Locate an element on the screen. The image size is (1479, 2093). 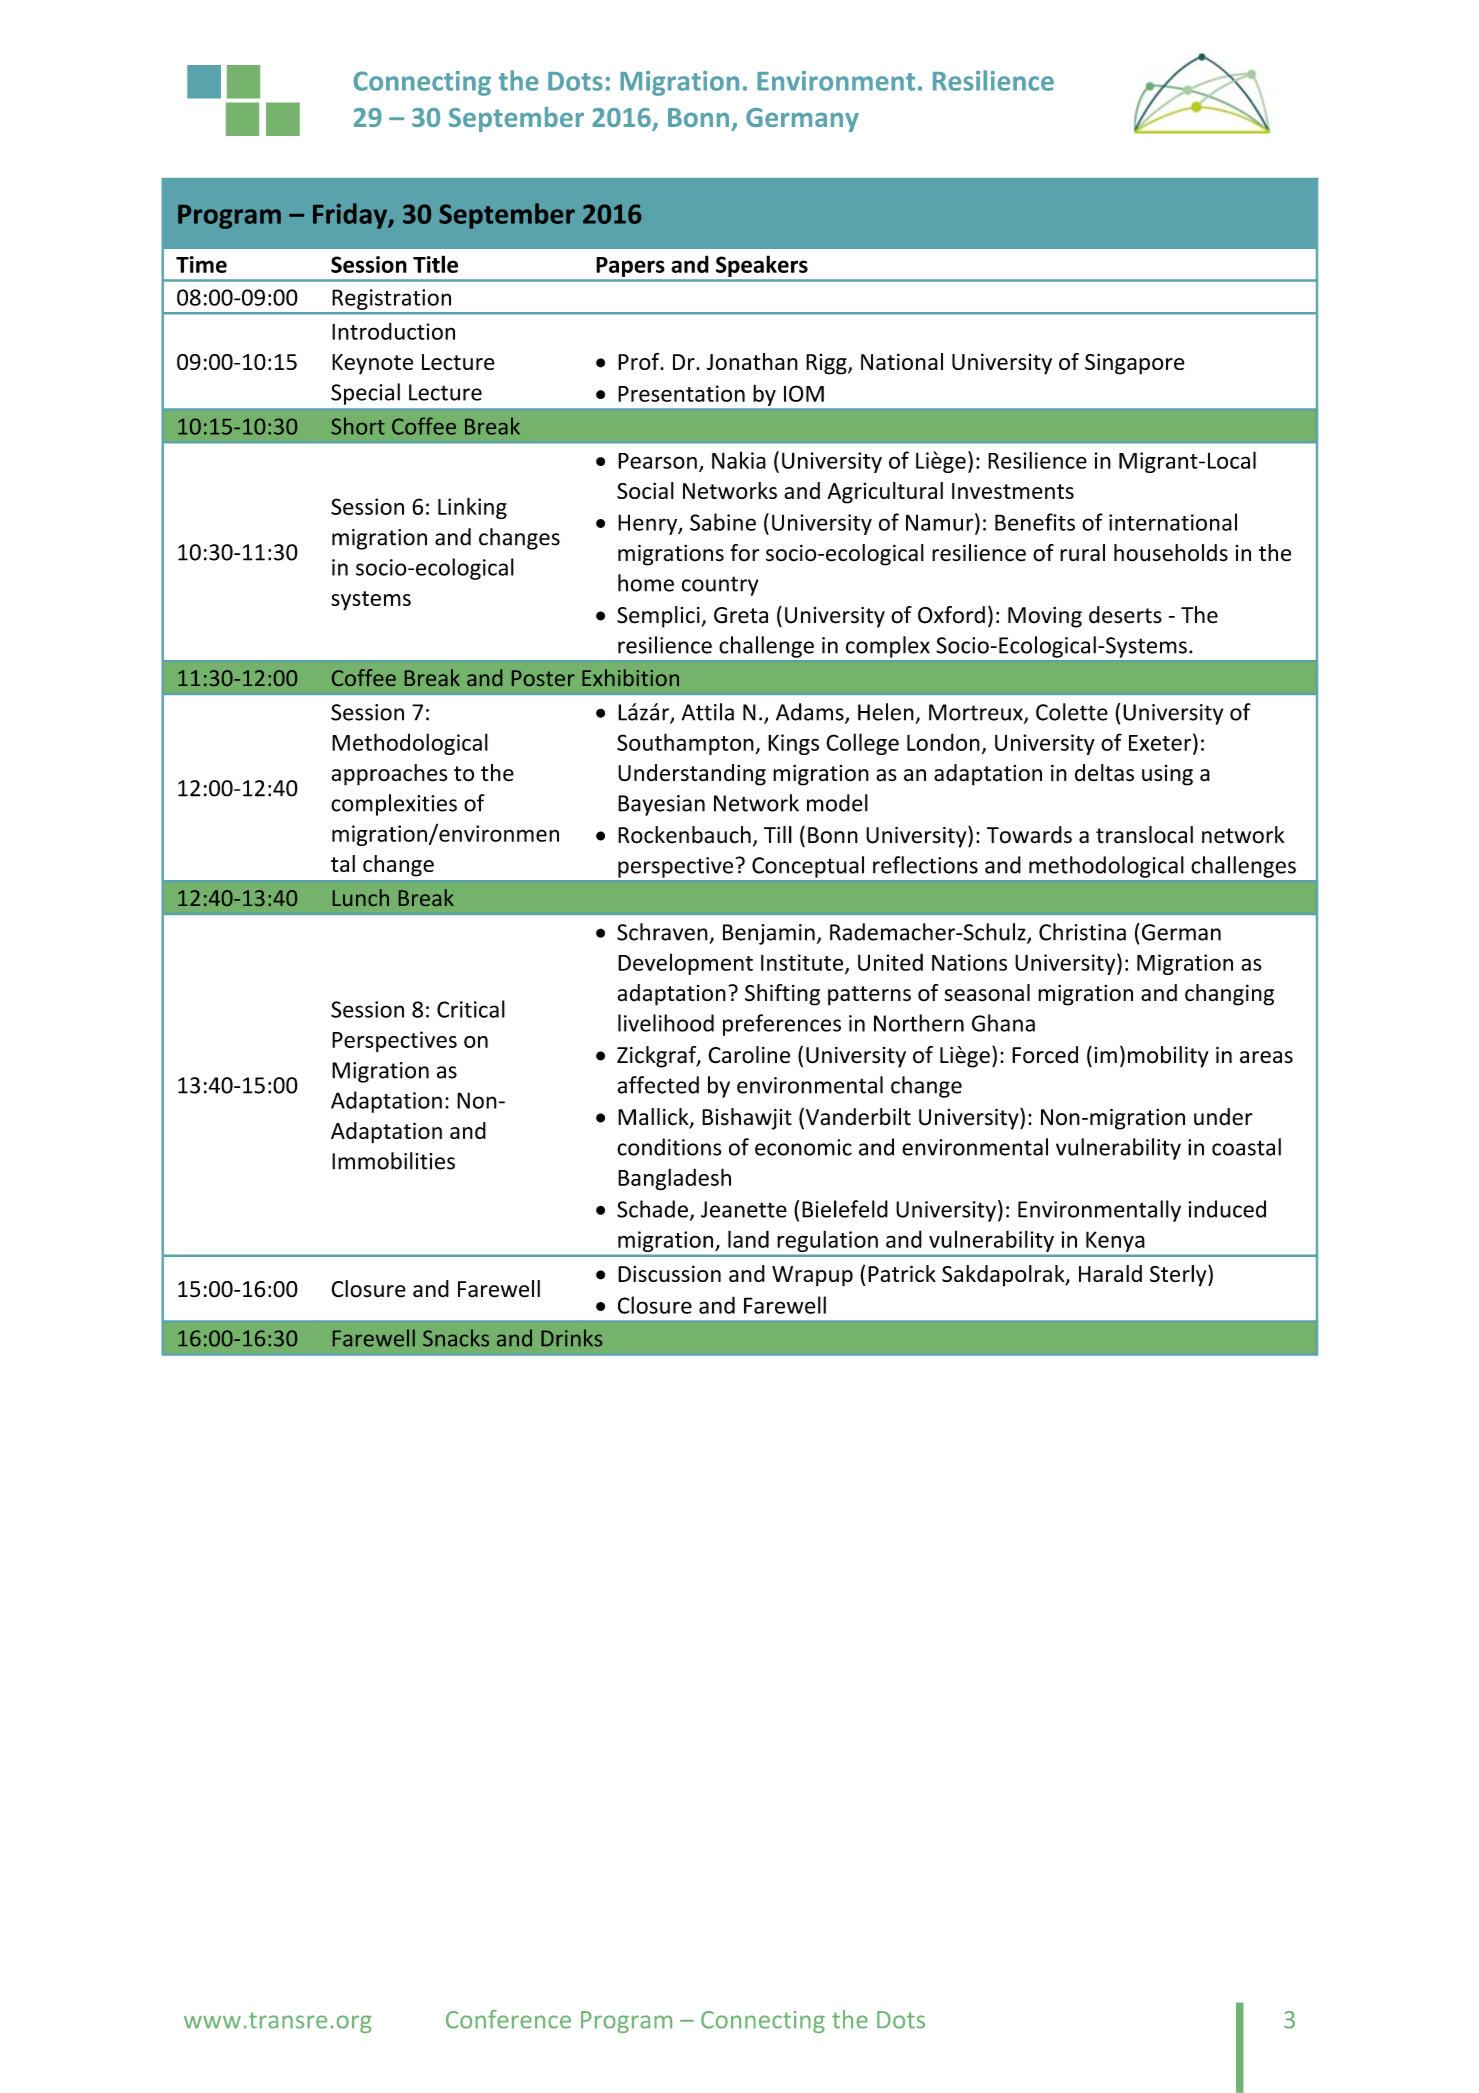
Singapore is located at coordinates (1135, 364).
